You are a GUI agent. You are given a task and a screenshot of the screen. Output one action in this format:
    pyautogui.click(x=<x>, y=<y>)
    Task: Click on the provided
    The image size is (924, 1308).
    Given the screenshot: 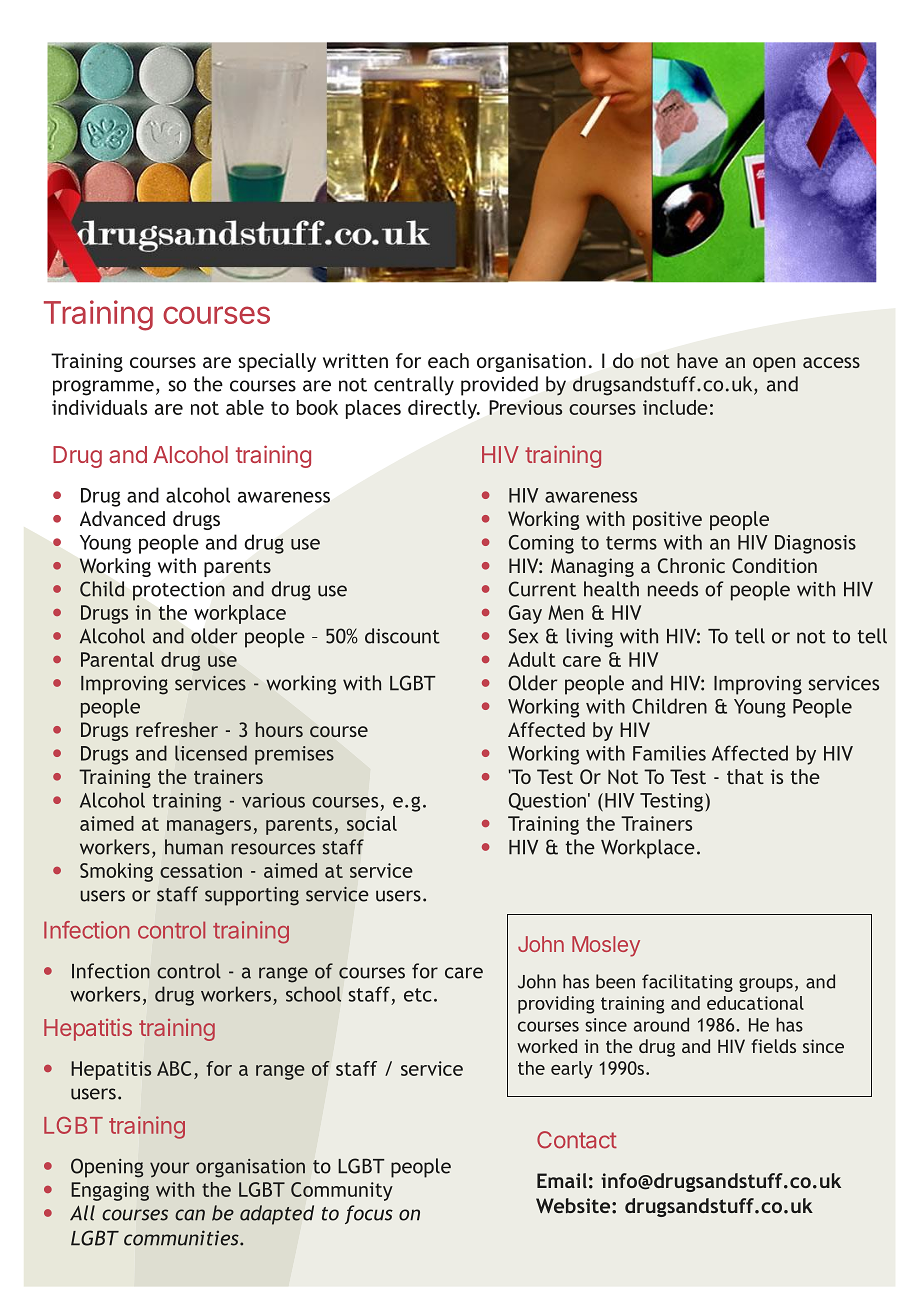 What is the action you would take?
    pyautogui.click(x=499, y=386)
